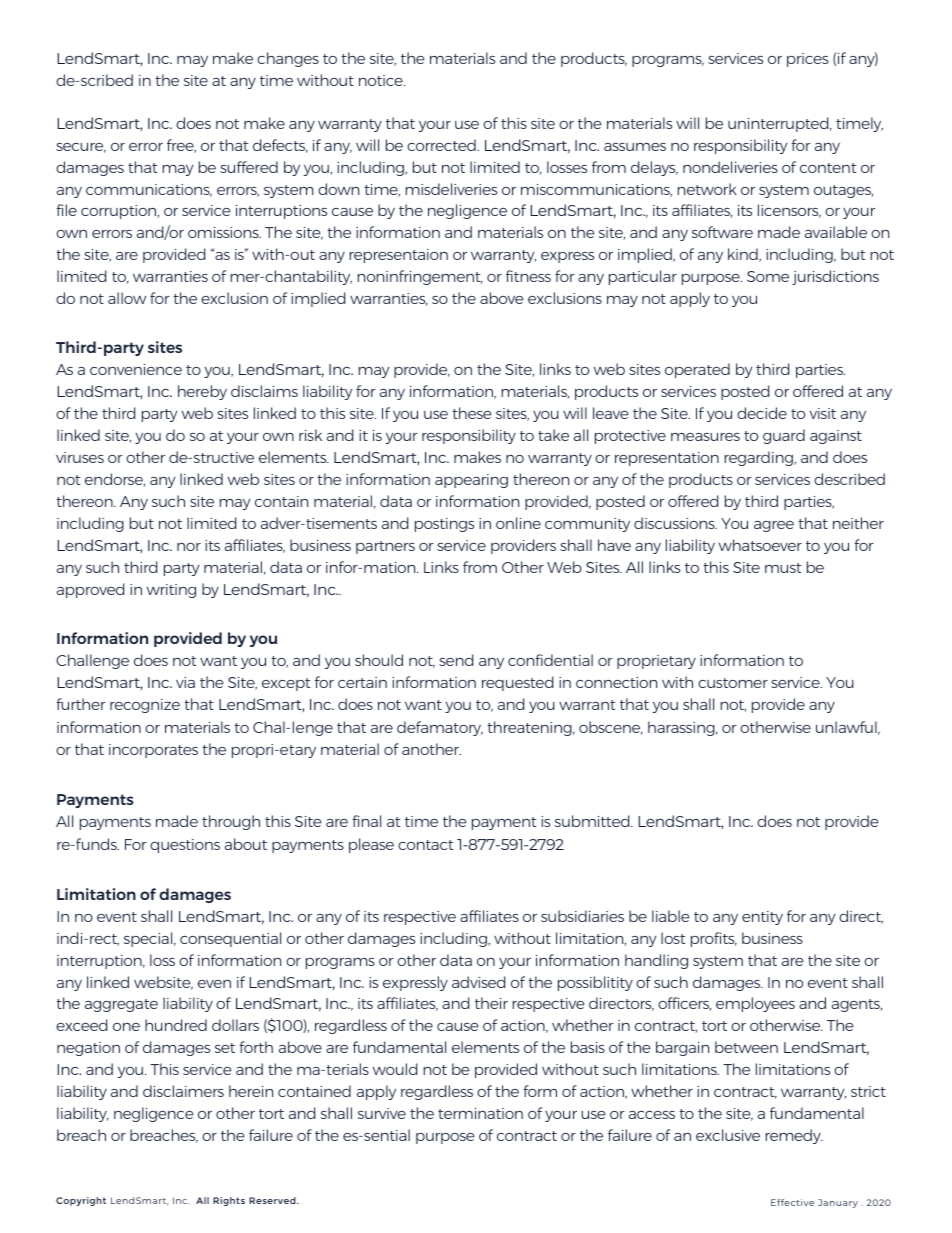 The width and height of the screenshot is (952, 1233). I want to click on special, so click(149, 939).
